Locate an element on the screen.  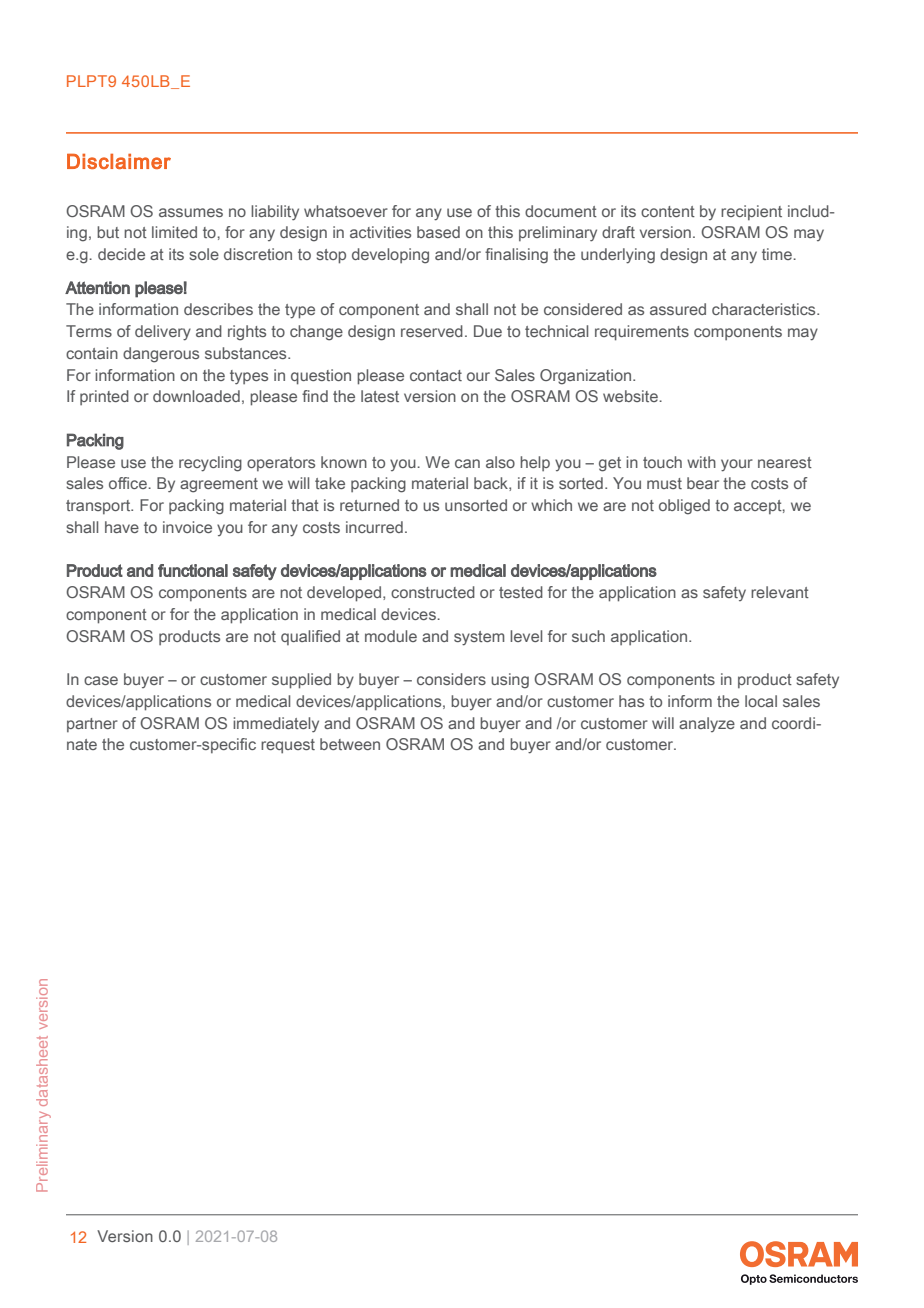
content is located at coordinates (668, 211).
